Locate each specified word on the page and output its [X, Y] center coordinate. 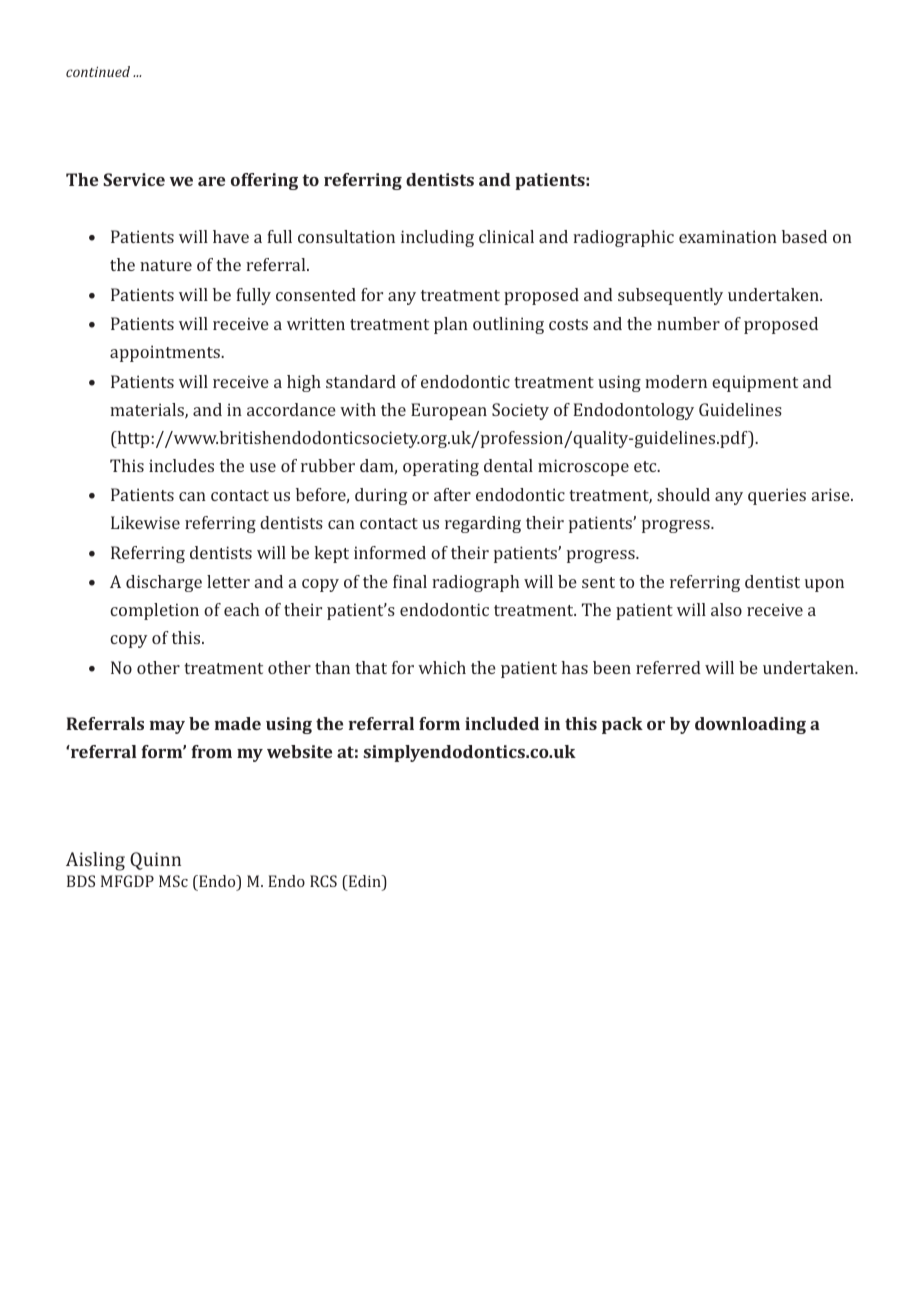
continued [98, 71]
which [442, 667]
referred [668, 667]
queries [777, 496]
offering [264, 181]
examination [728, 236]
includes [181, 465]
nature [166, 265]
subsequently [670, 296]
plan [451, 325]
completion [154, 611]
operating [441, 467]
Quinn [155, 861]
